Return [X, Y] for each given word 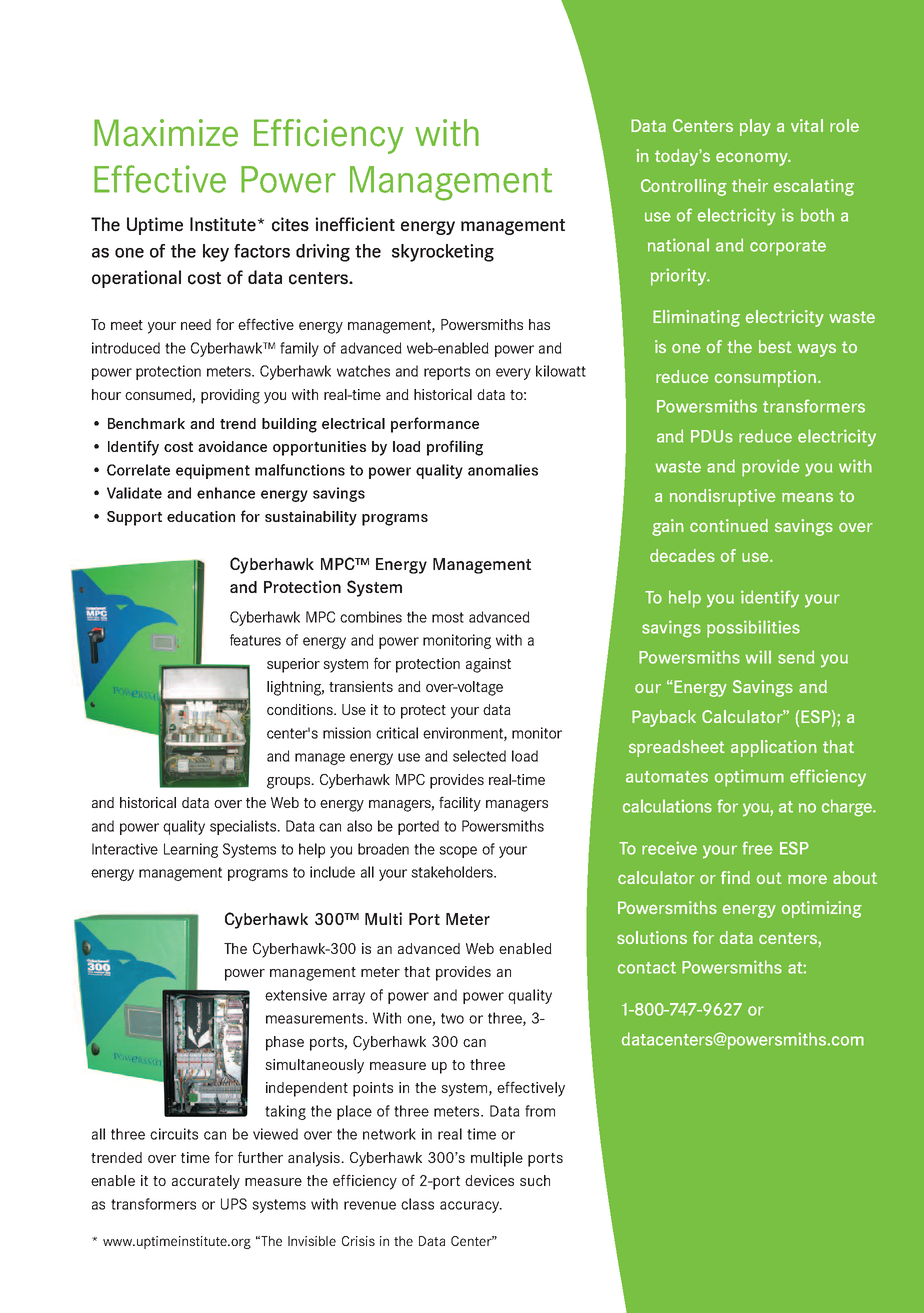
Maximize [166, 133]
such [535, 1180]
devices [489, 1180]
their [750, 185]
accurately [206, 1182]
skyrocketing [443, 253]
